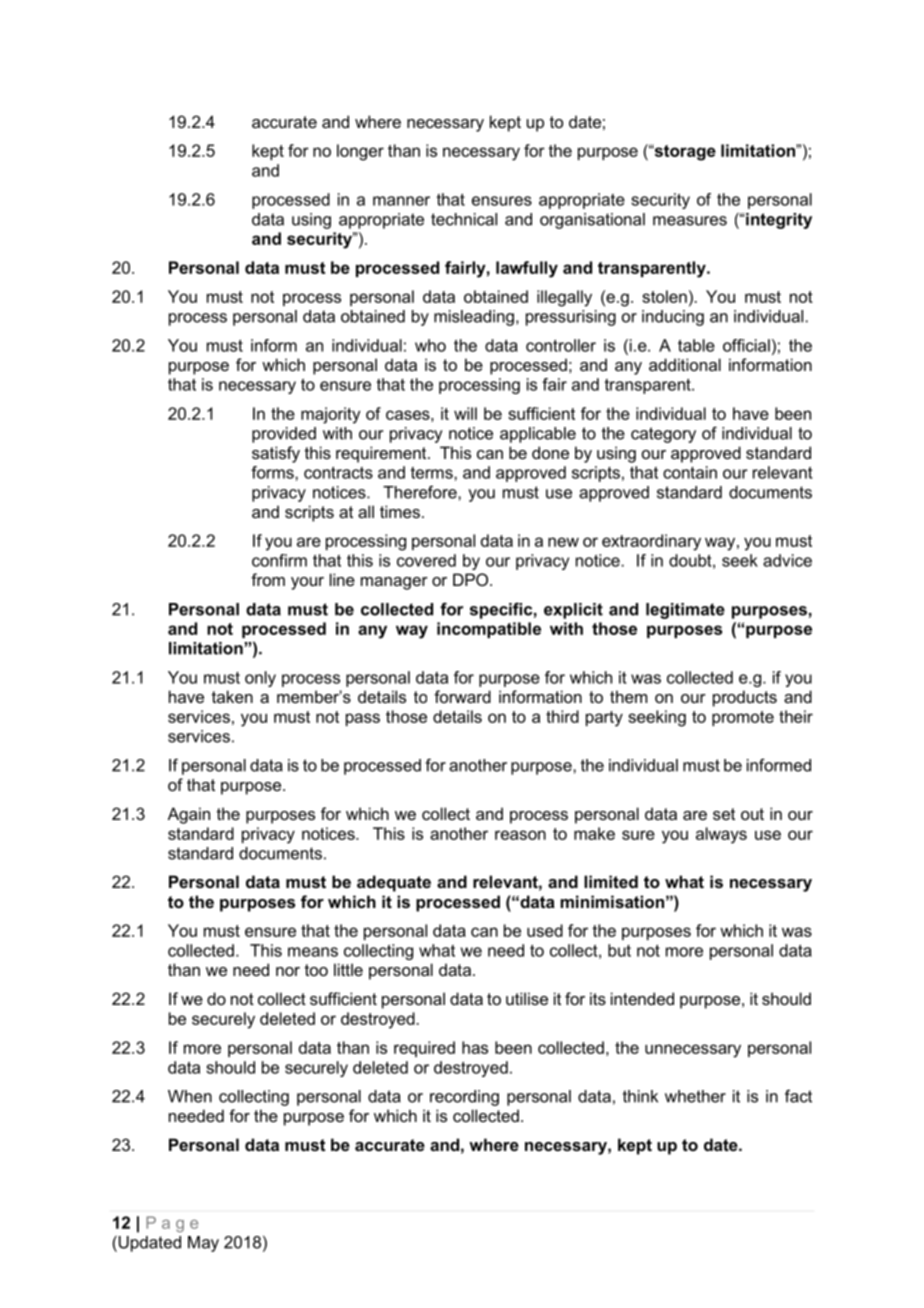 This page has width=924, height=1308. Describe the element at coordinates (464, 219) in the page. I see `technical` at that location.
